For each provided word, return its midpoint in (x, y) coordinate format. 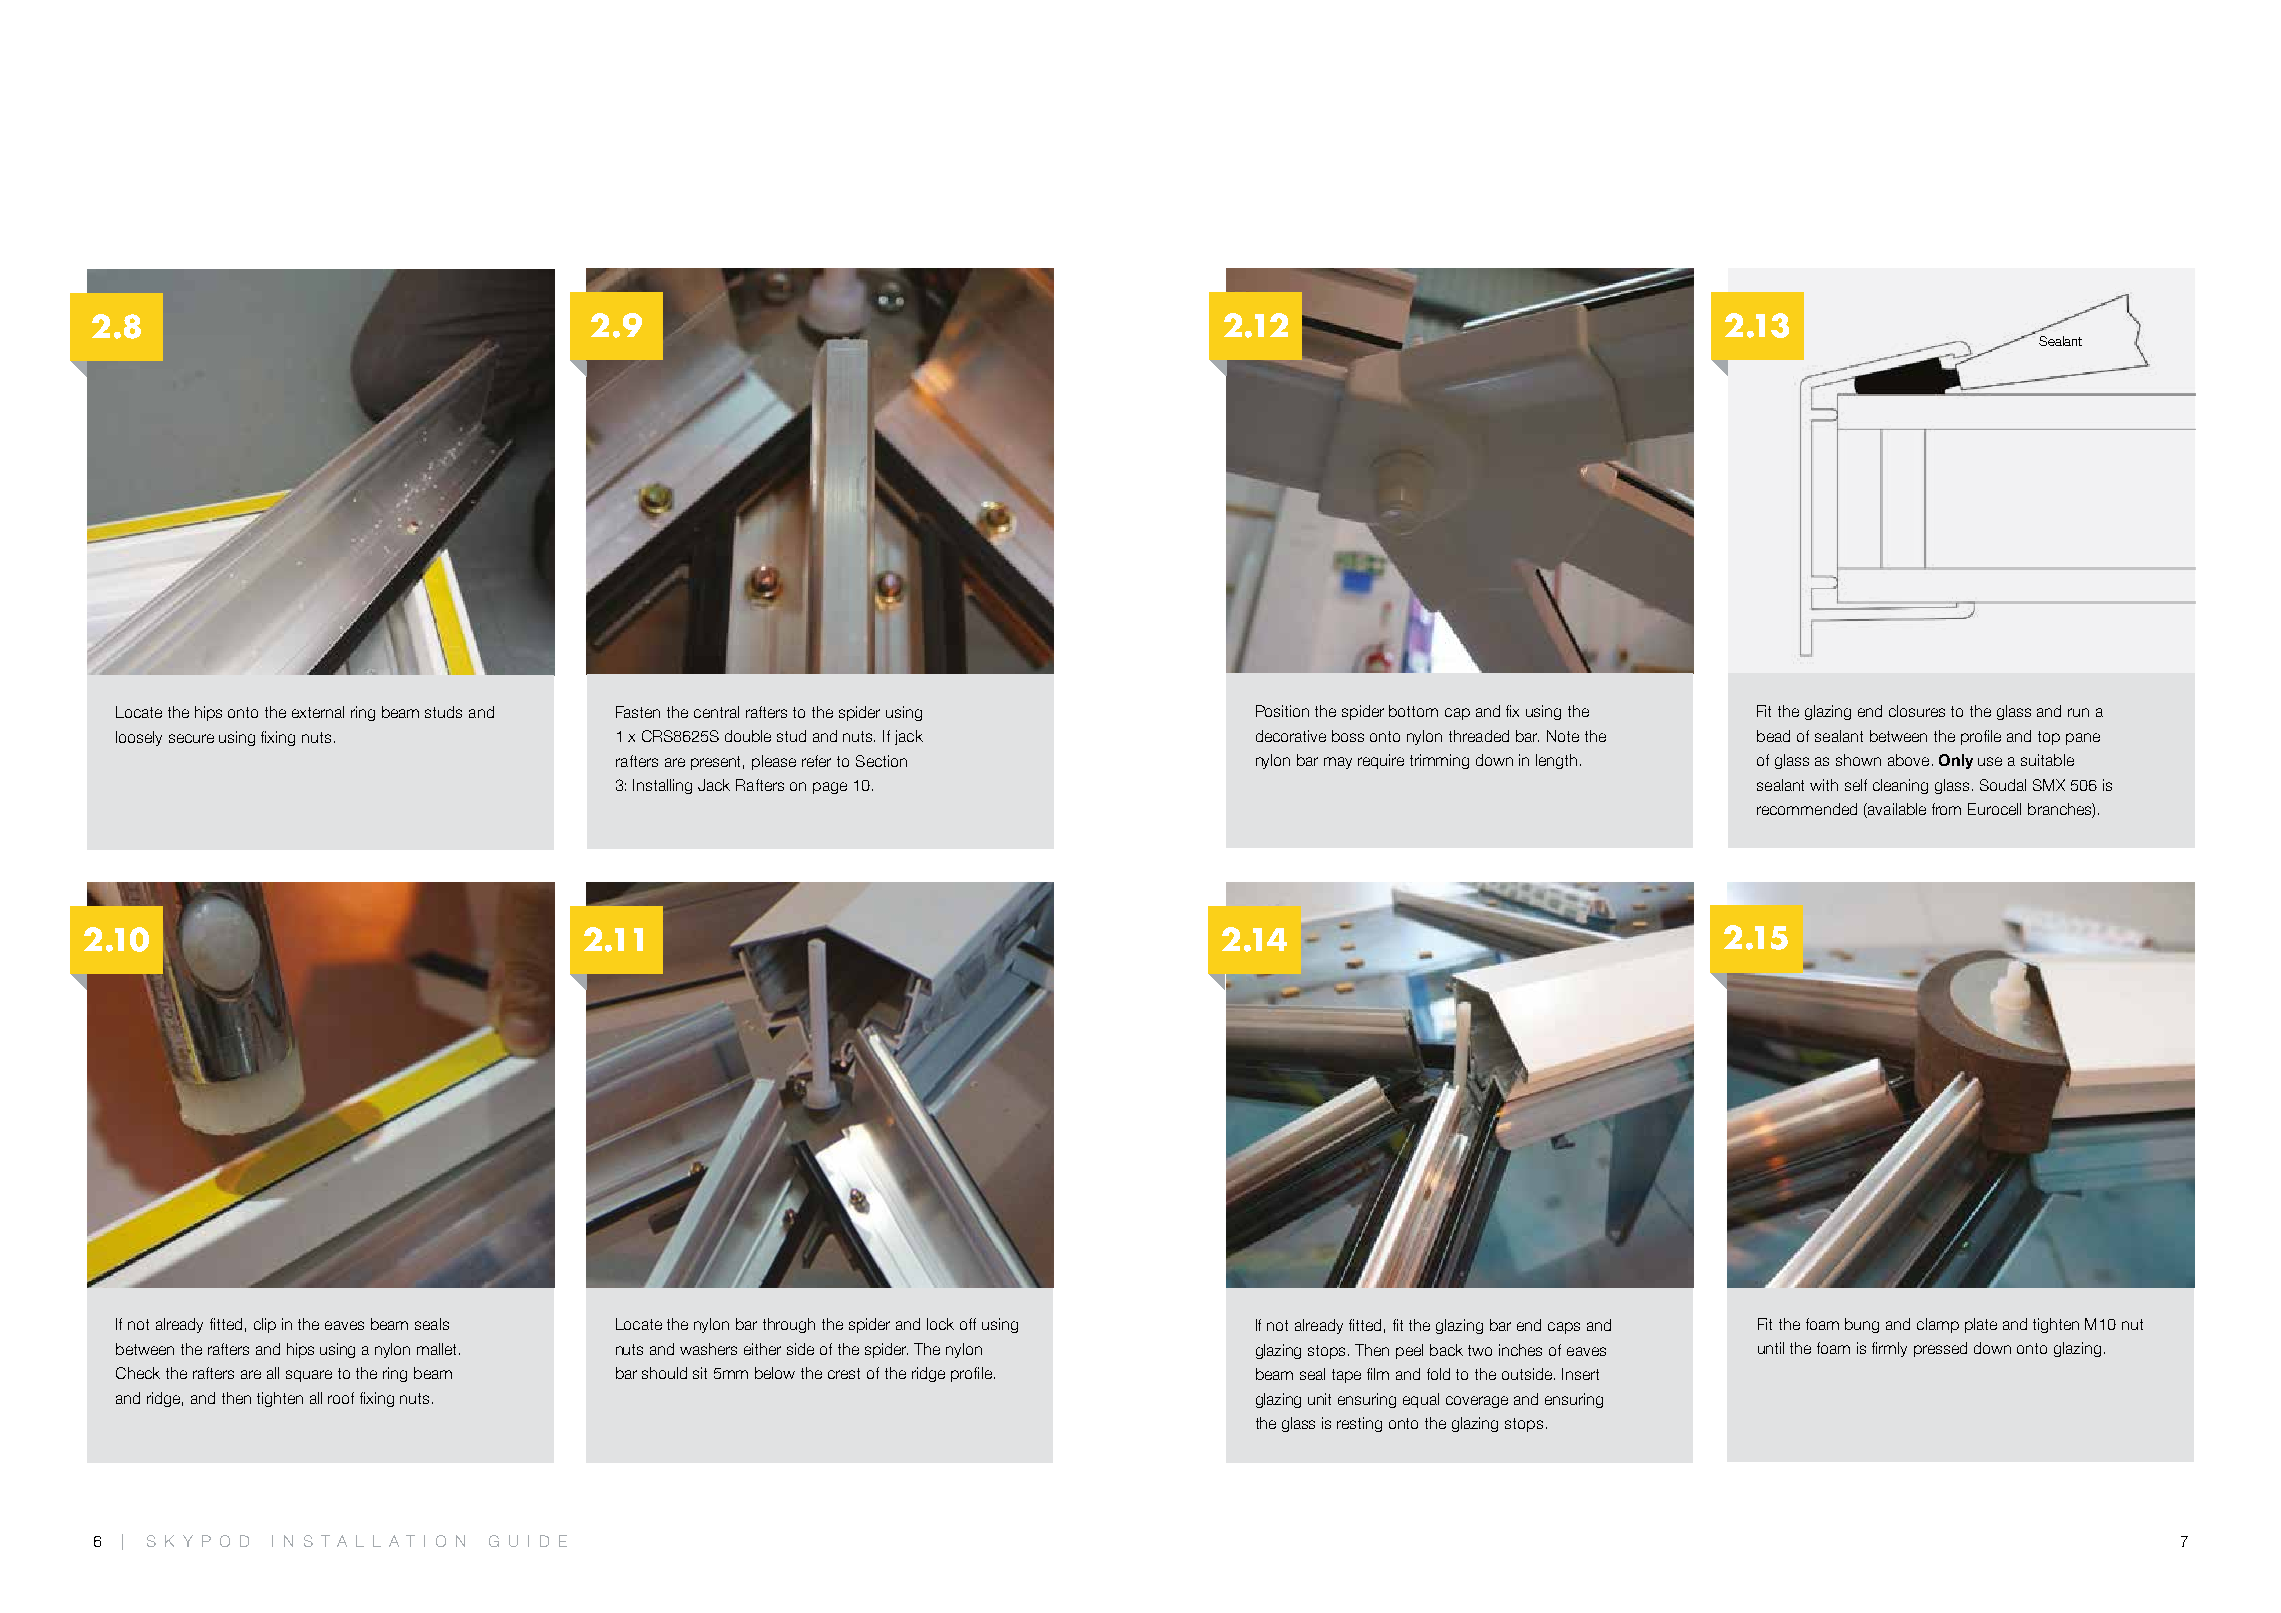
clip (265, 1325)
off (968, 1324)
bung (1862, 1325)
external (318, 712)
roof (341, 1398)
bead (1773, 736)
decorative (1291, 736)
